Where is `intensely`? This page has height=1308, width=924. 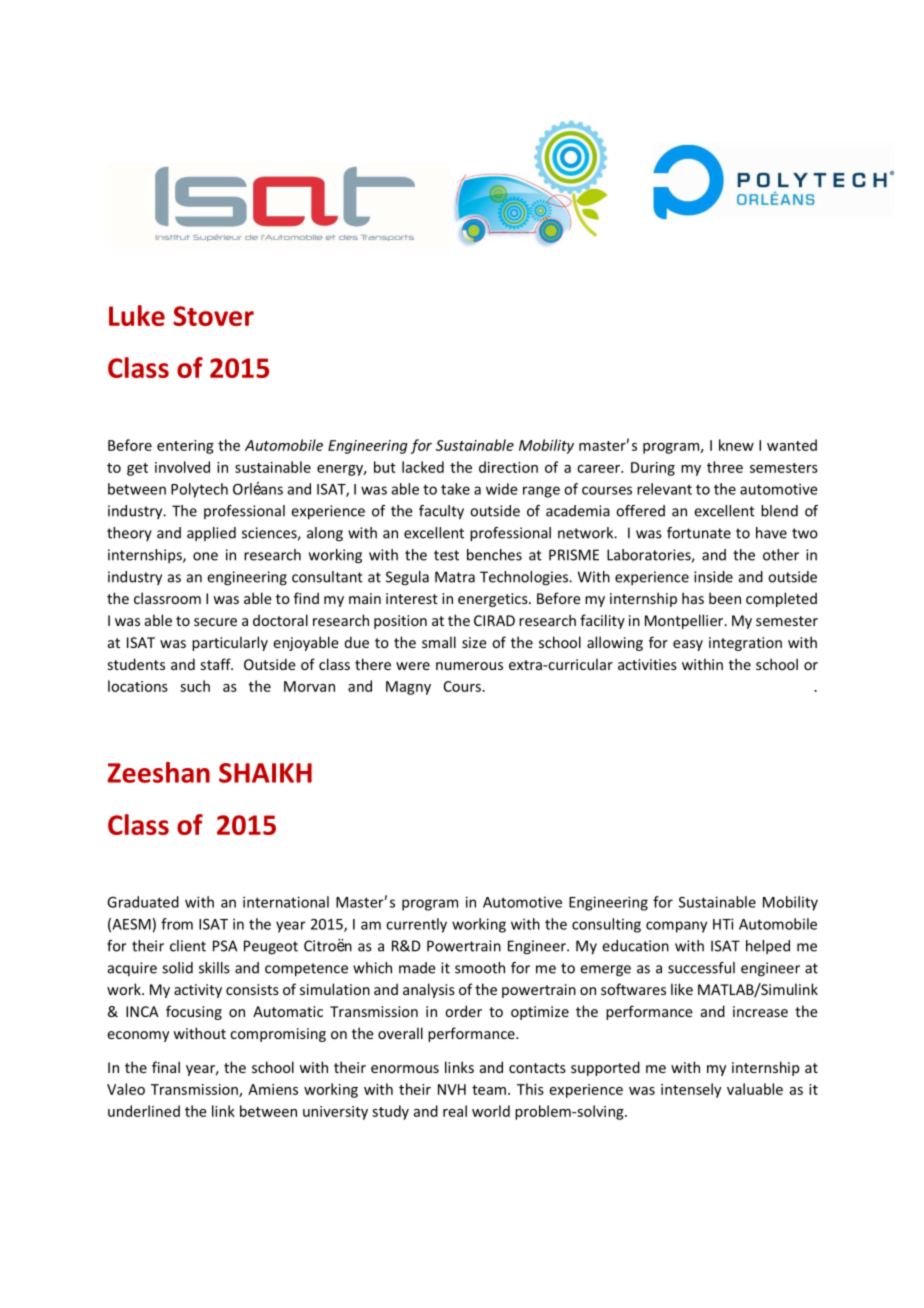
intensely is located at coordinates (691, 1090).
